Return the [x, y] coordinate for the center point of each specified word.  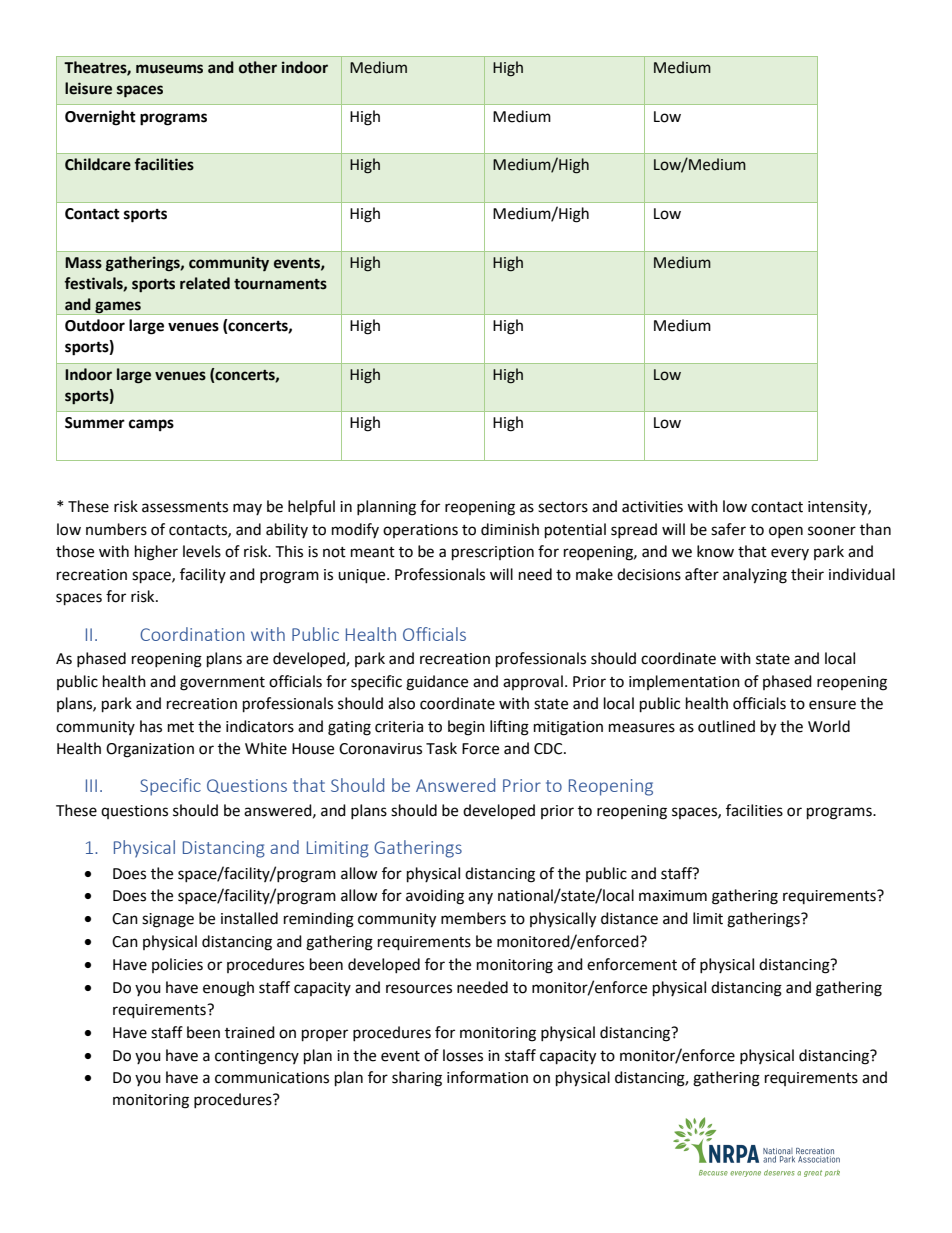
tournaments [280, 284]
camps [151, 425]
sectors [563, 507]
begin [466, 728]
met [181, 727]
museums [169, 69]
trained [250, 1032]
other [258, 67]
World [829, 726]
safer [728, 529]
